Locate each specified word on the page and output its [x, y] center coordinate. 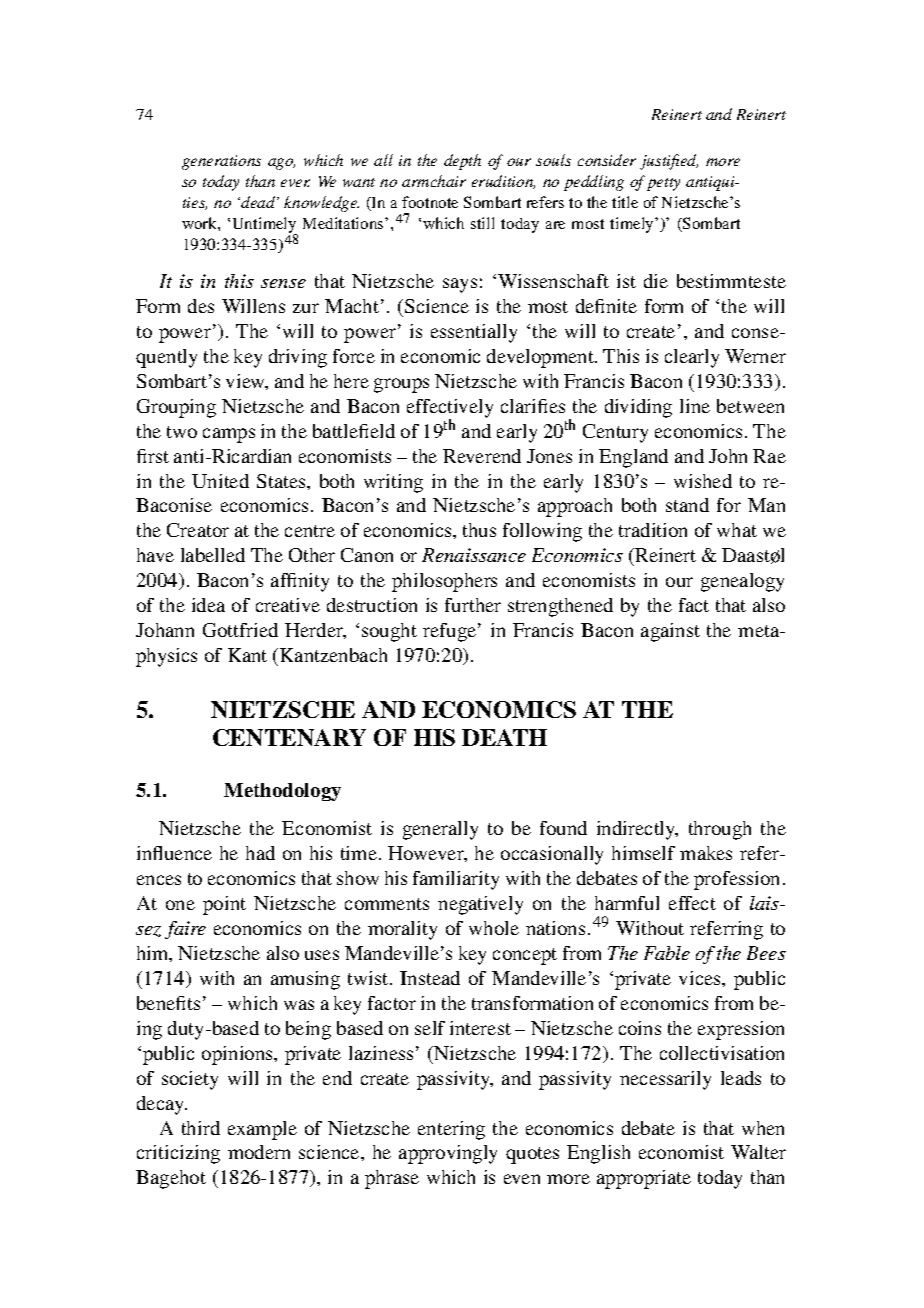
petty [663, 184]
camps [229, 435]
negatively [480, 905]
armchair [434, 181]
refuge [451, 632]
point [224, 905]
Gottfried [240, 630]
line [695, 406]
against [670, 632]
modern [259, 1152]
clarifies [533, 406]
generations [221, 162]
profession [736, 880]
